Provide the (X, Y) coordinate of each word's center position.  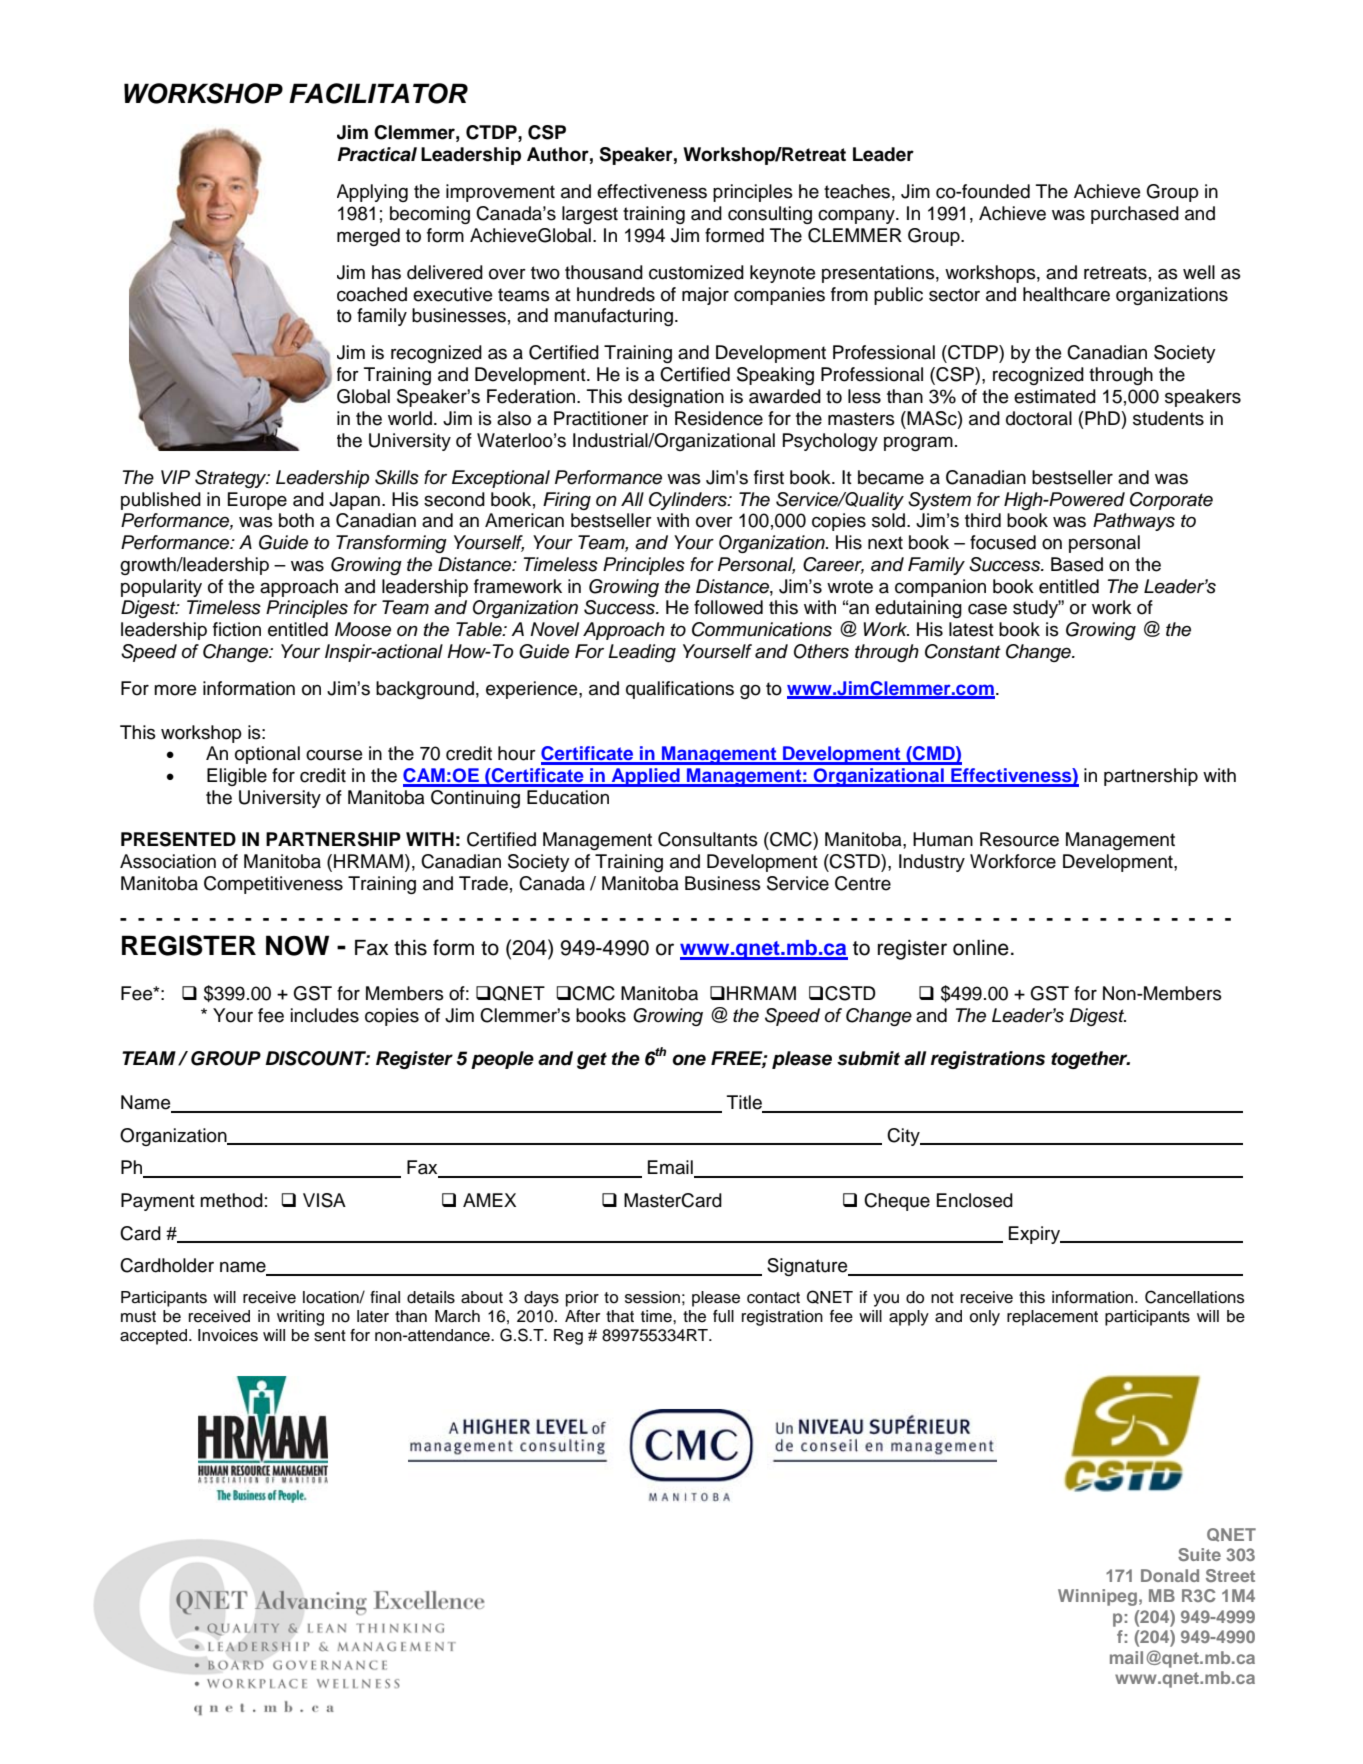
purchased (1135, 215)
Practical (377, 154)
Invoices (228, 1335)
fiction (237, 629)
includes (325, 1015)
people (502, 1060)
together (1090, 1060)
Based (1077, 564)
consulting (770, 215)
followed (728, 607)
